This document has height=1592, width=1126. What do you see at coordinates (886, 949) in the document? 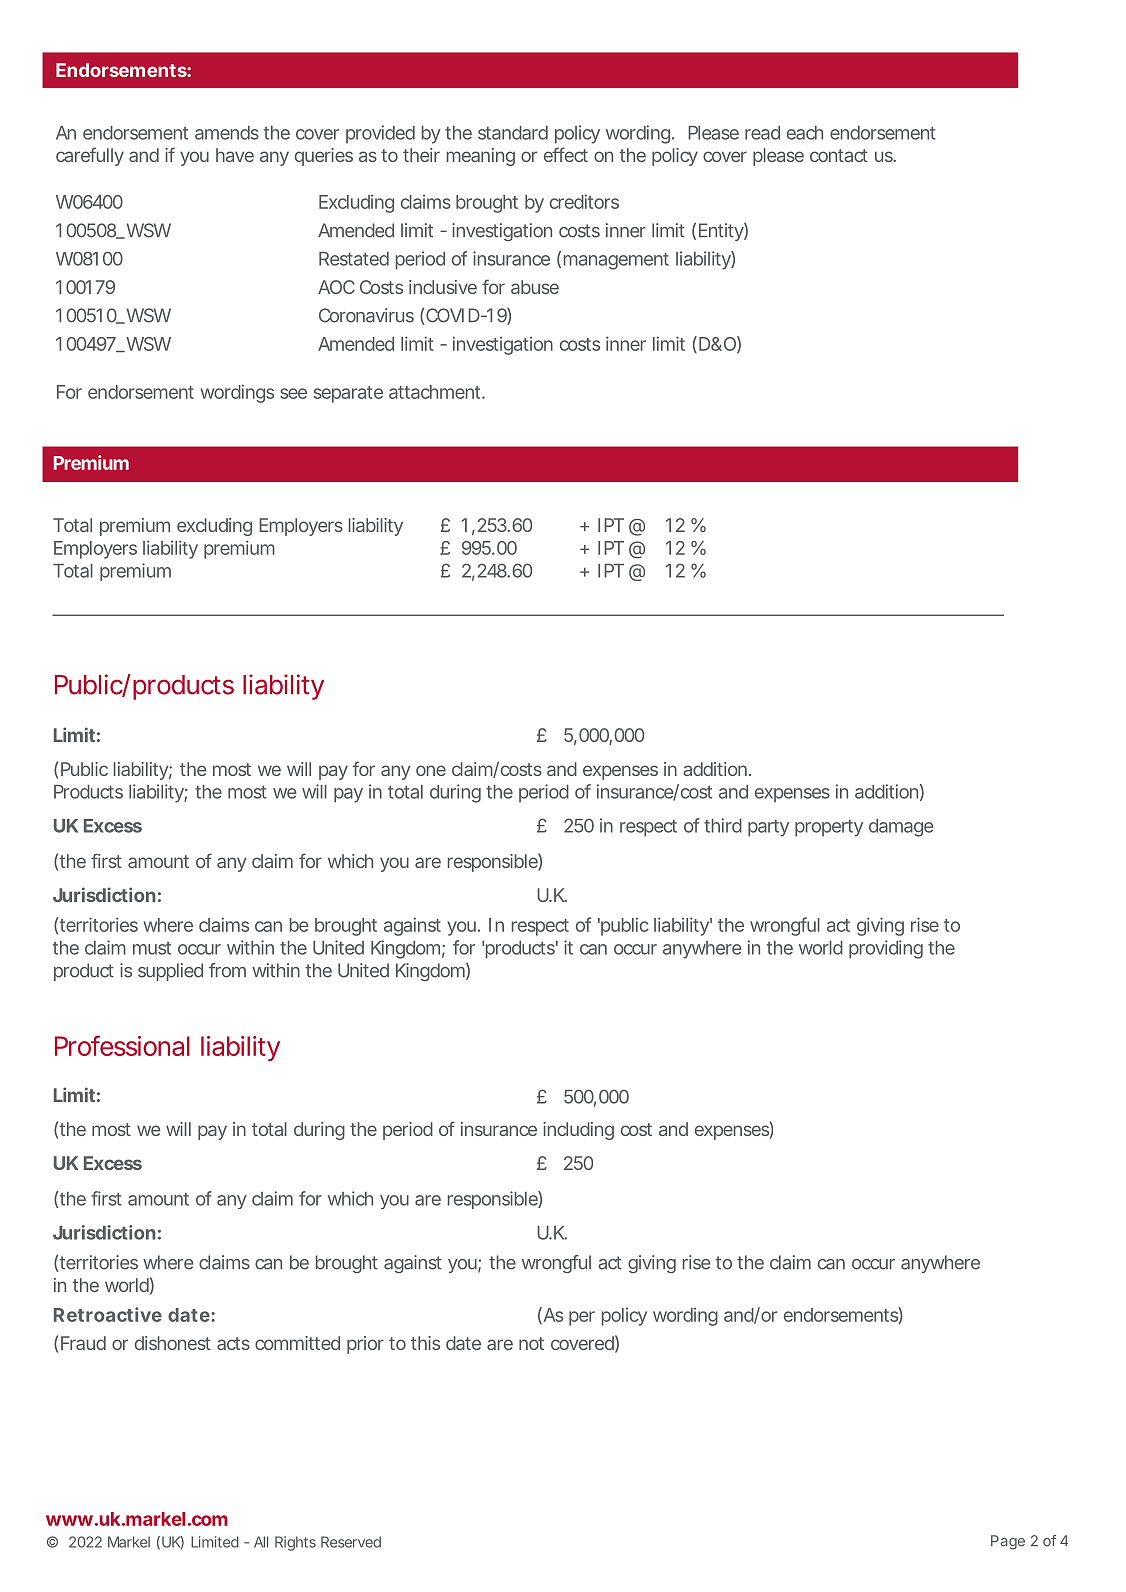
I see `providing` at bounding box center [886, 949].
